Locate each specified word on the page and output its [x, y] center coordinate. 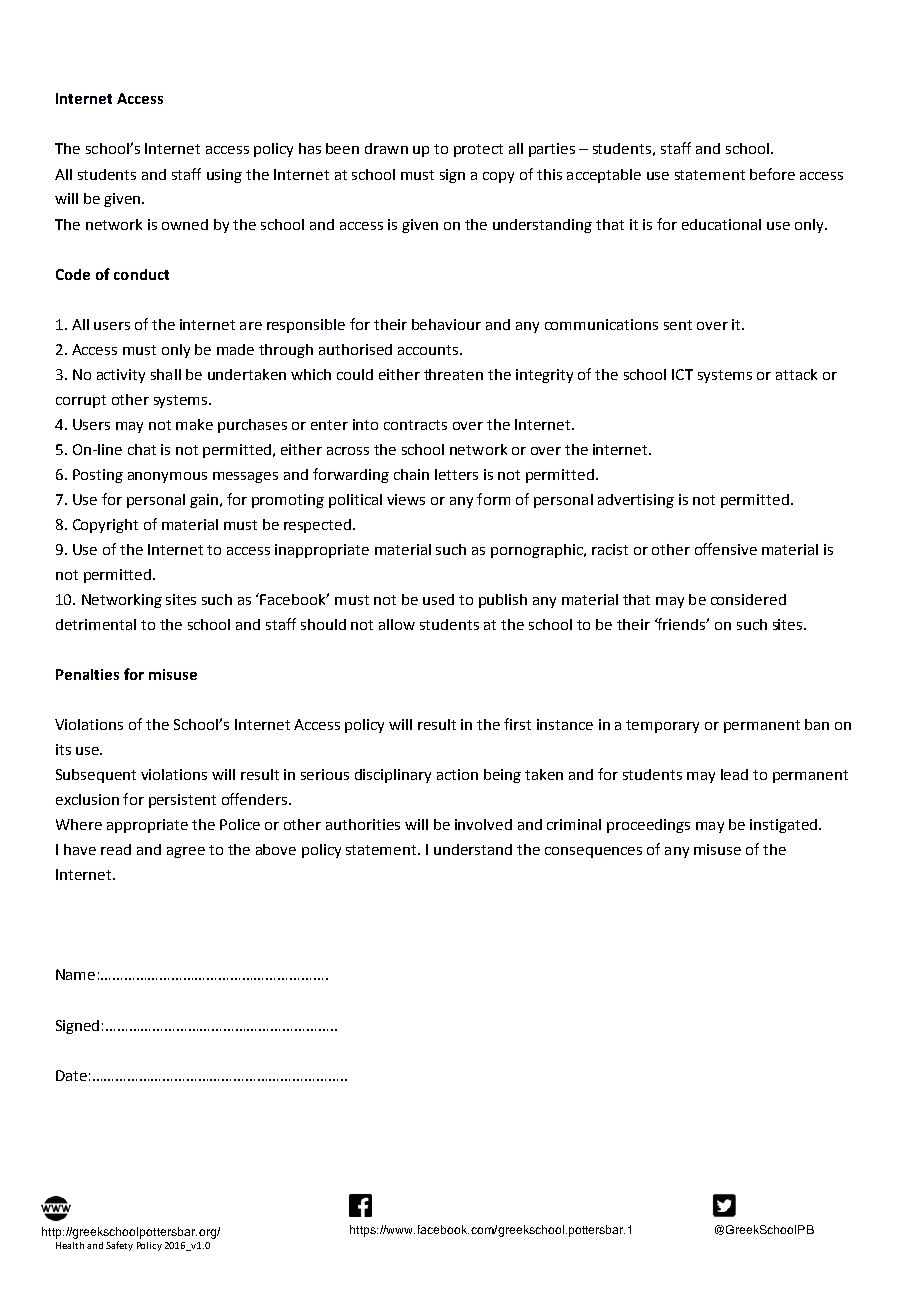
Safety [119, 1246]
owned [185, 224]
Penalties [87, 674]
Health [70, 1245]
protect [478, 150]
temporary [662, 726]
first [517, 724]
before [772, 174]
